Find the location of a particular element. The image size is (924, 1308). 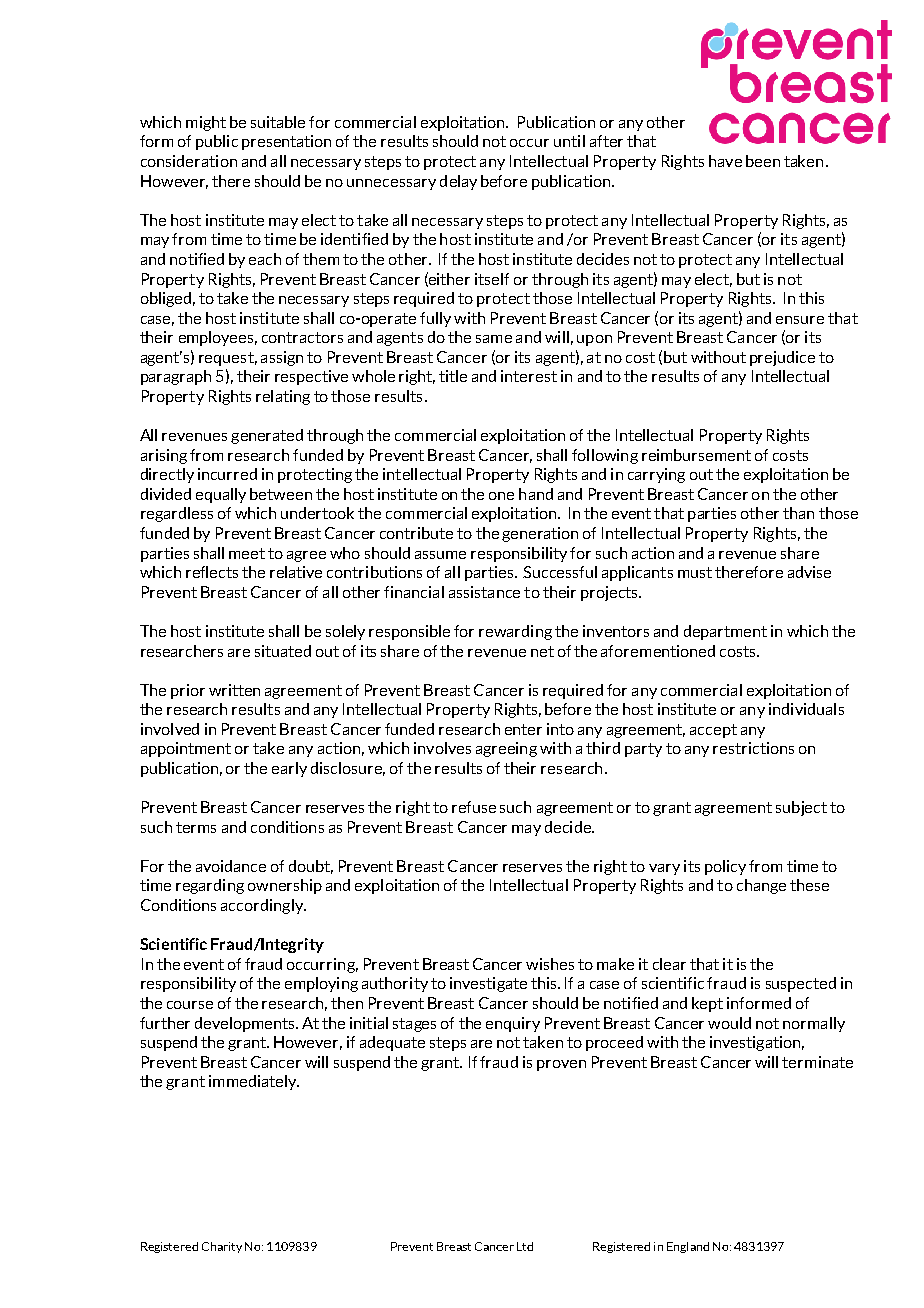

Charity is located at coordinates (222, 1247).
